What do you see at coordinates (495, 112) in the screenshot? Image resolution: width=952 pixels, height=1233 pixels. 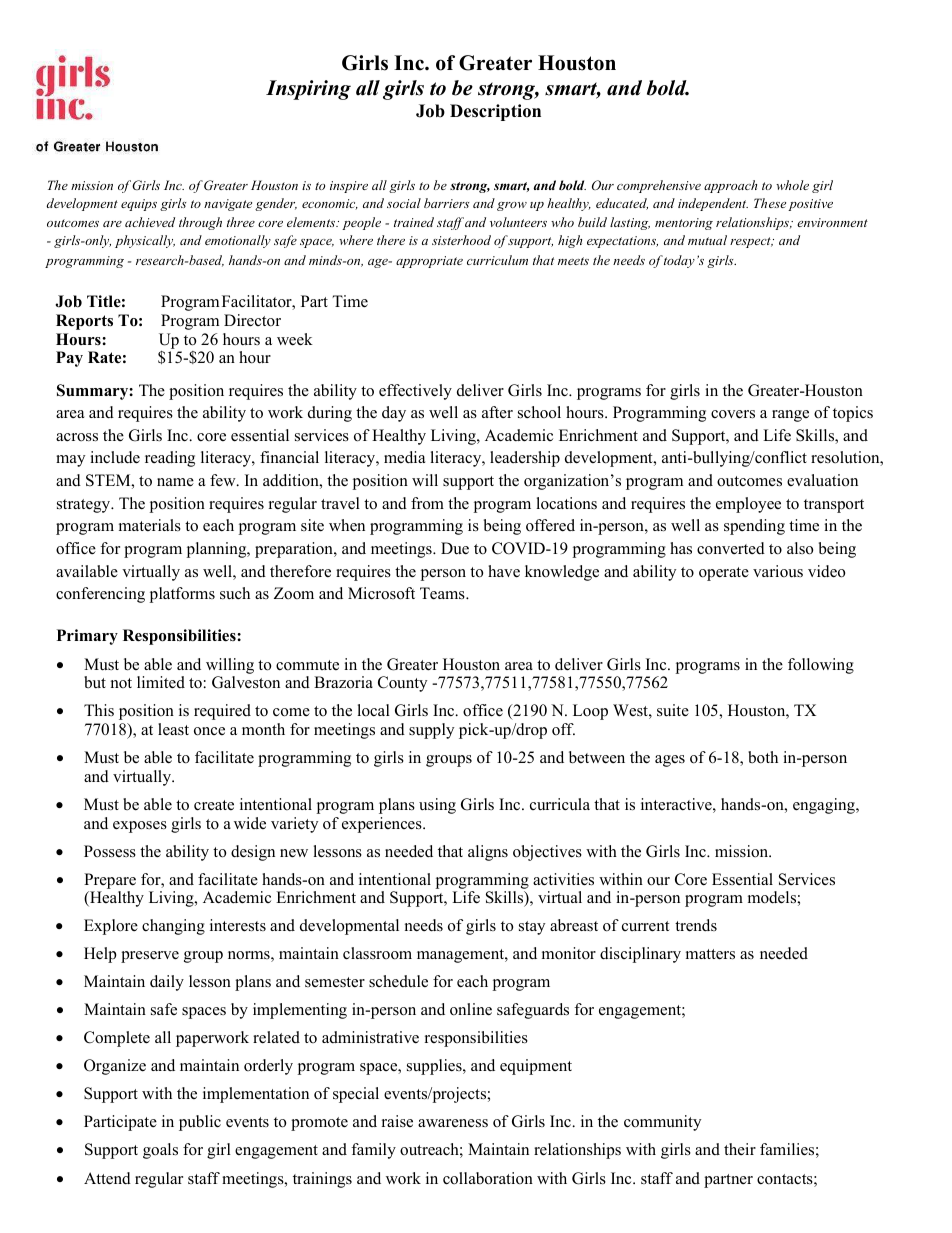 I see `Description` at bounding box center [495, 112].
